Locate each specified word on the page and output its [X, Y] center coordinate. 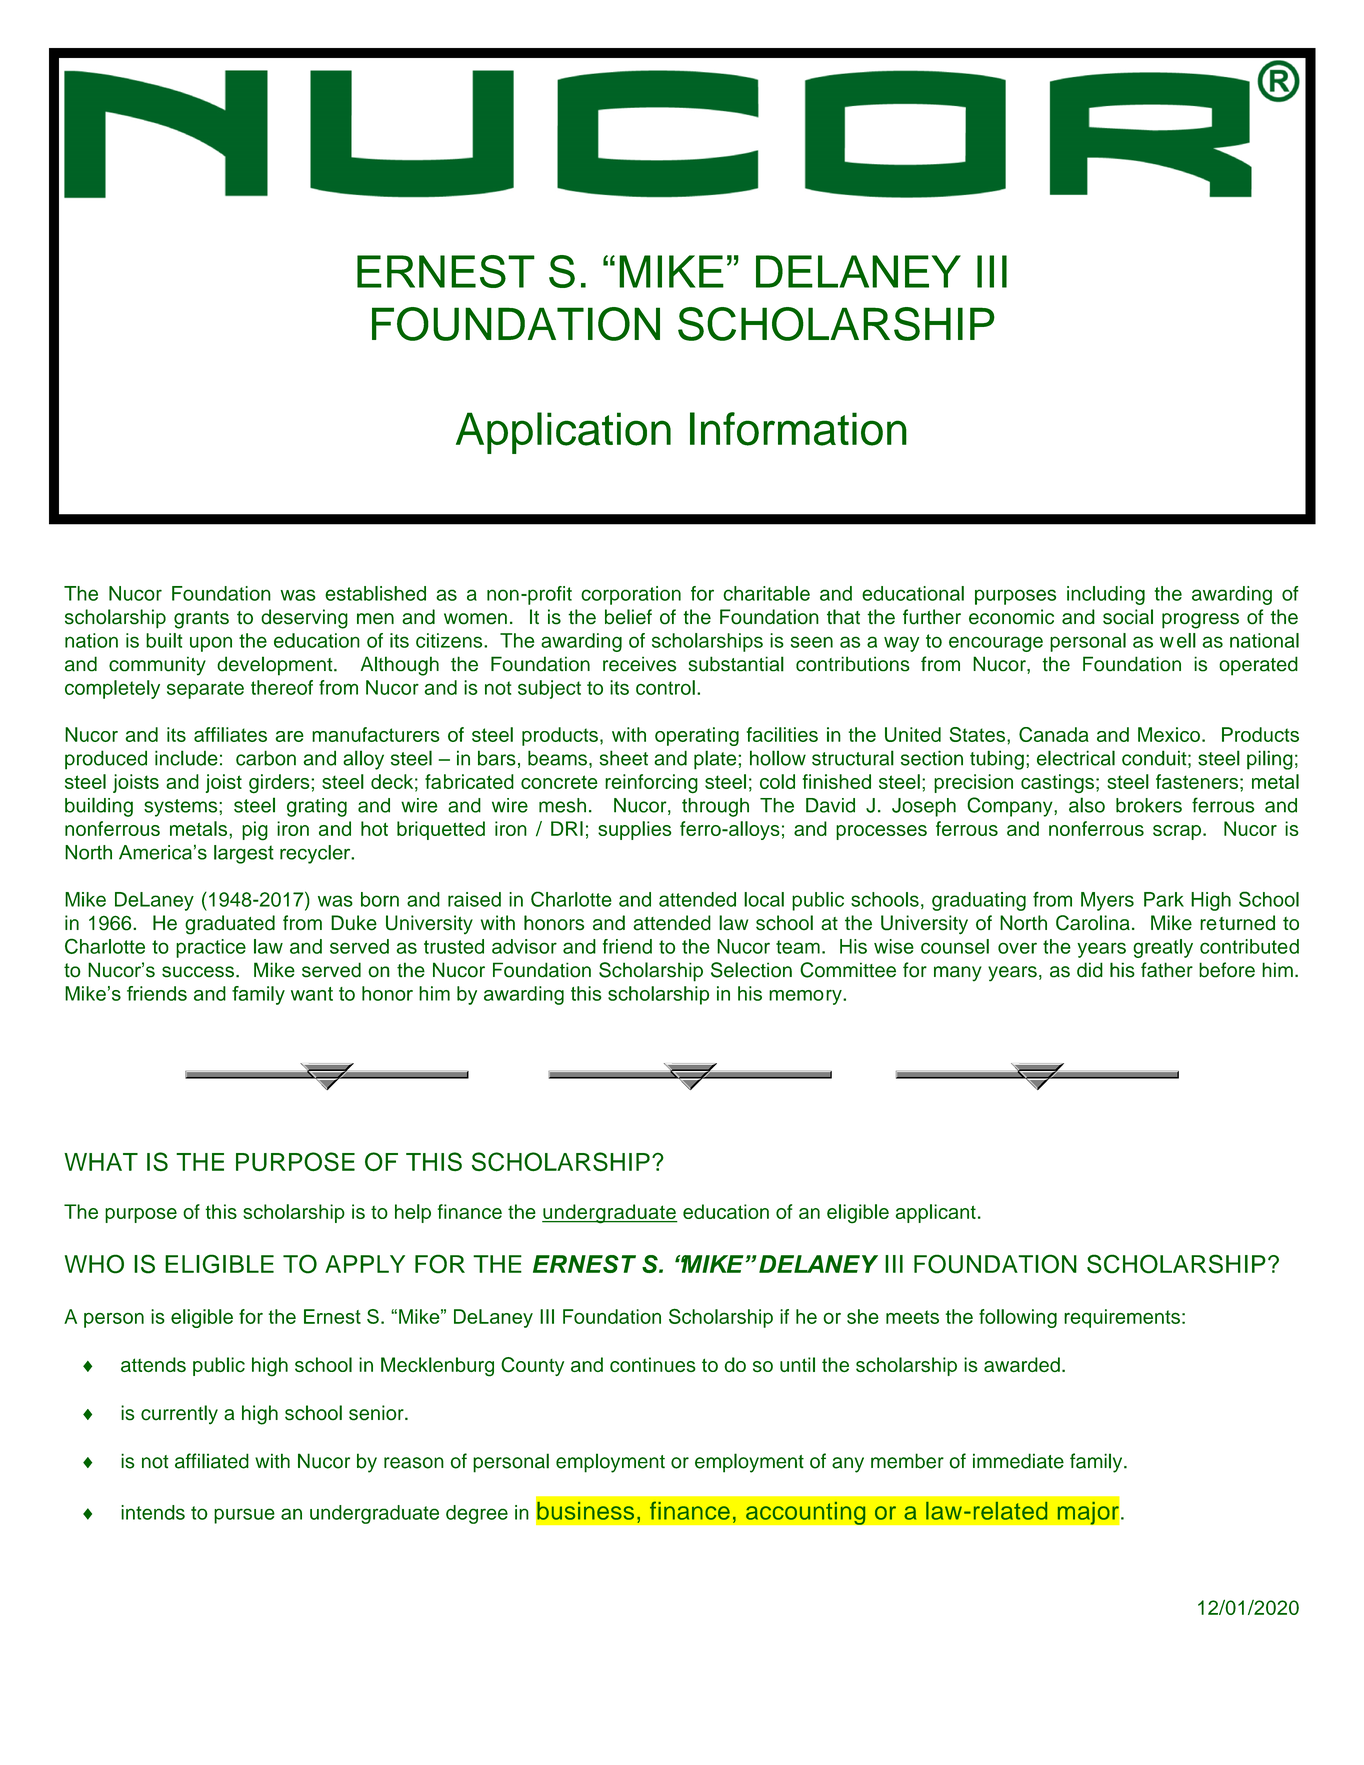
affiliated [212, 1461]
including [1106, 595]
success [198, 972]
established [375, 593]
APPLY [365, 1264]
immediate [1018, 1461]
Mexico [1169, 734]
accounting [806, 1513]
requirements [1122, 1318]
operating [697, 736]
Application [563, 433]
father [1167, 970]
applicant [936, 1213]
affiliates [230, 734]
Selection [751, 970]
